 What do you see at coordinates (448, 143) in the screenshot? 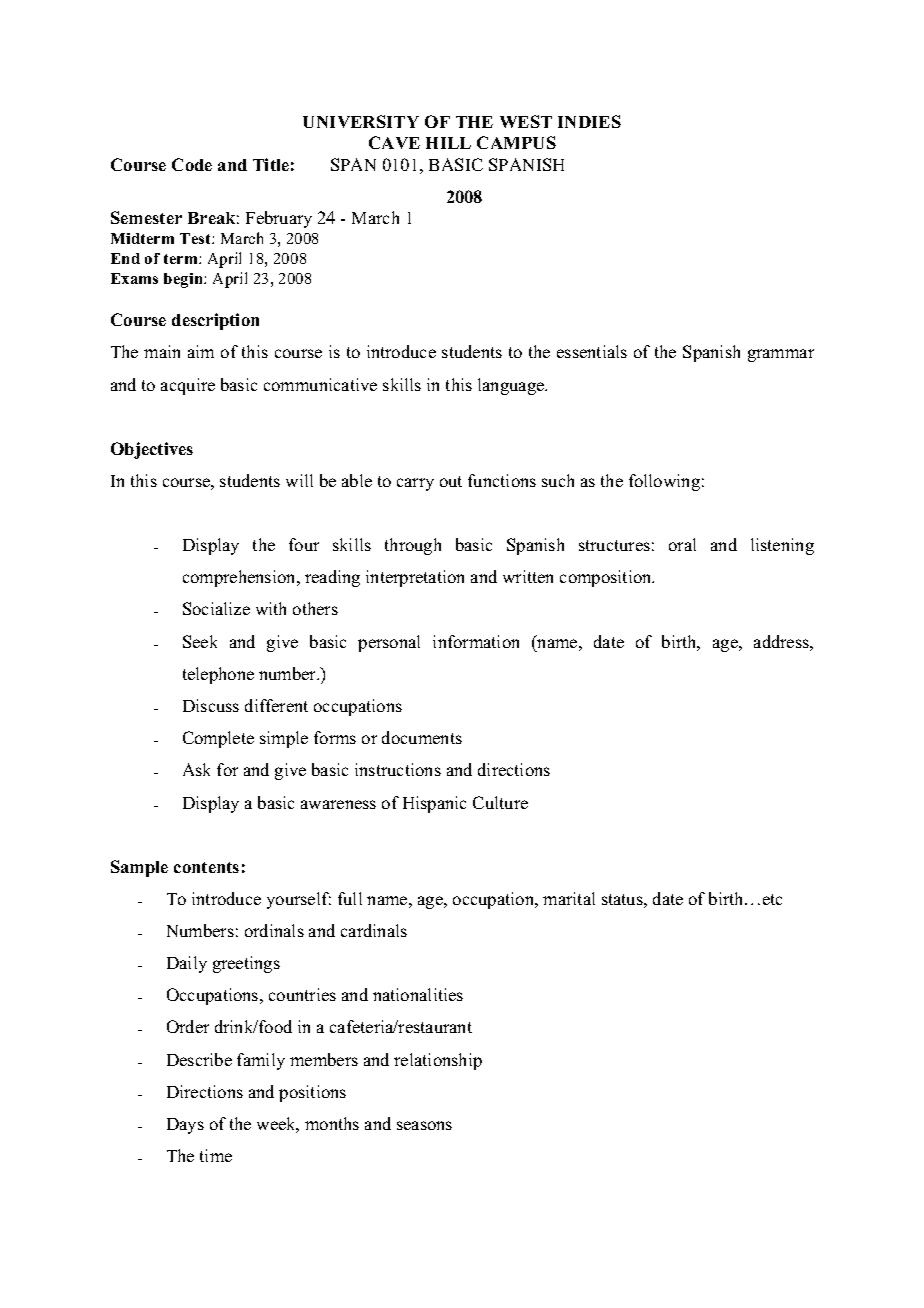
I see `HILL` at bounding box center [448, 143].
